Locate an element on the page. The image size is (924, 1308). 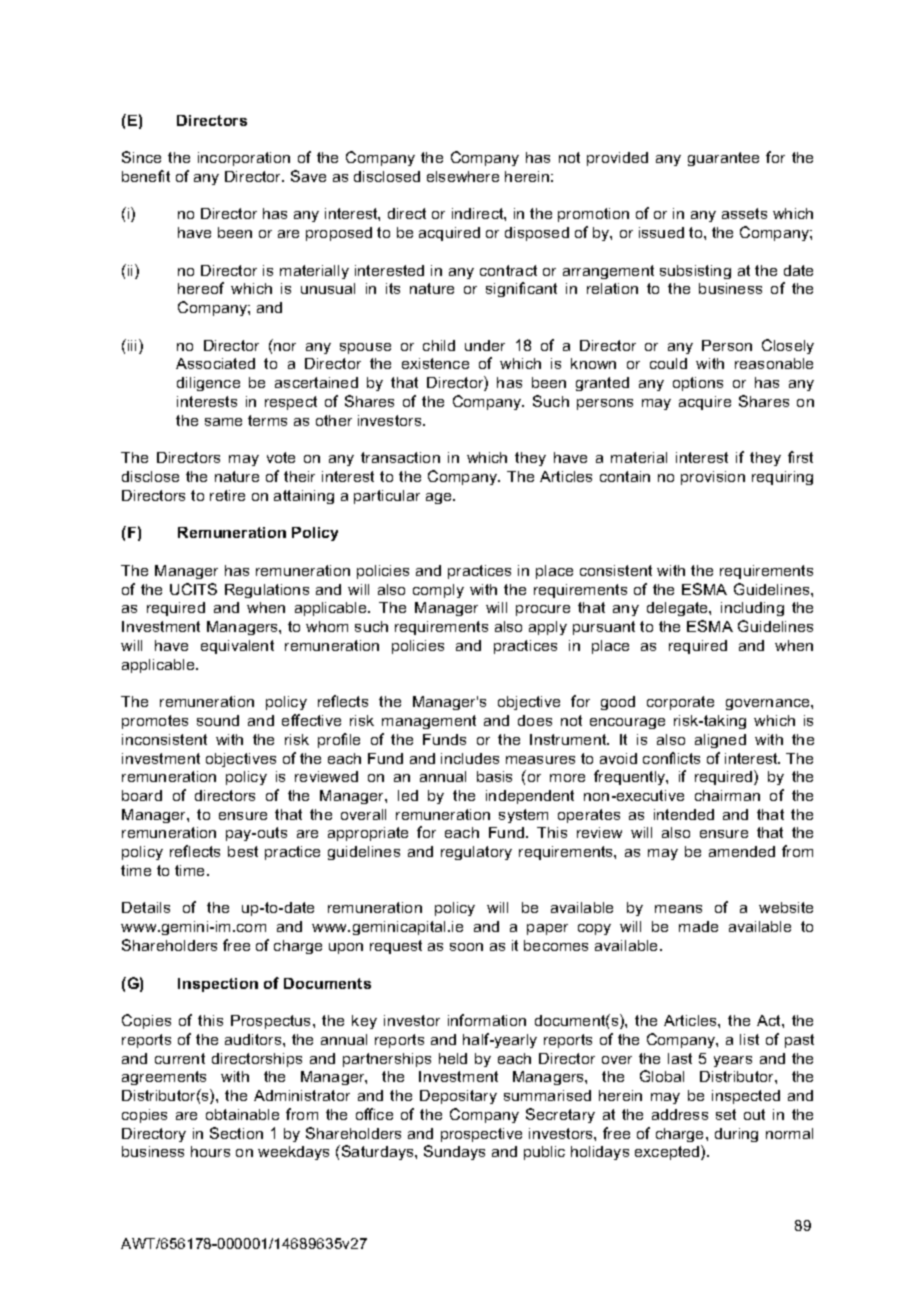
including is located at coordinates (752, 609).
